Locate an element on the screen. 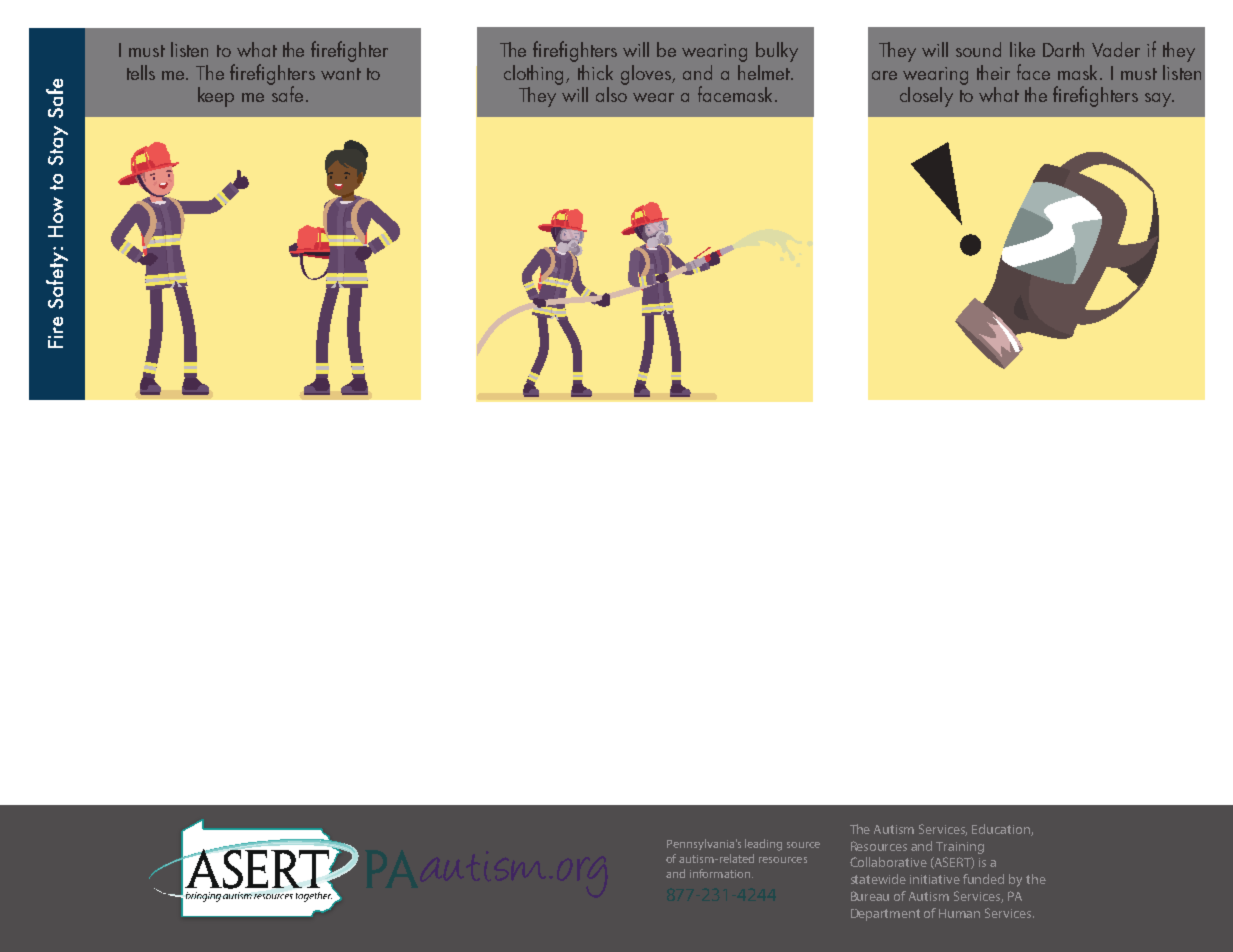 The height and width of the screenshot is (952, 1233). safe is located at coordinates (286, 93).
